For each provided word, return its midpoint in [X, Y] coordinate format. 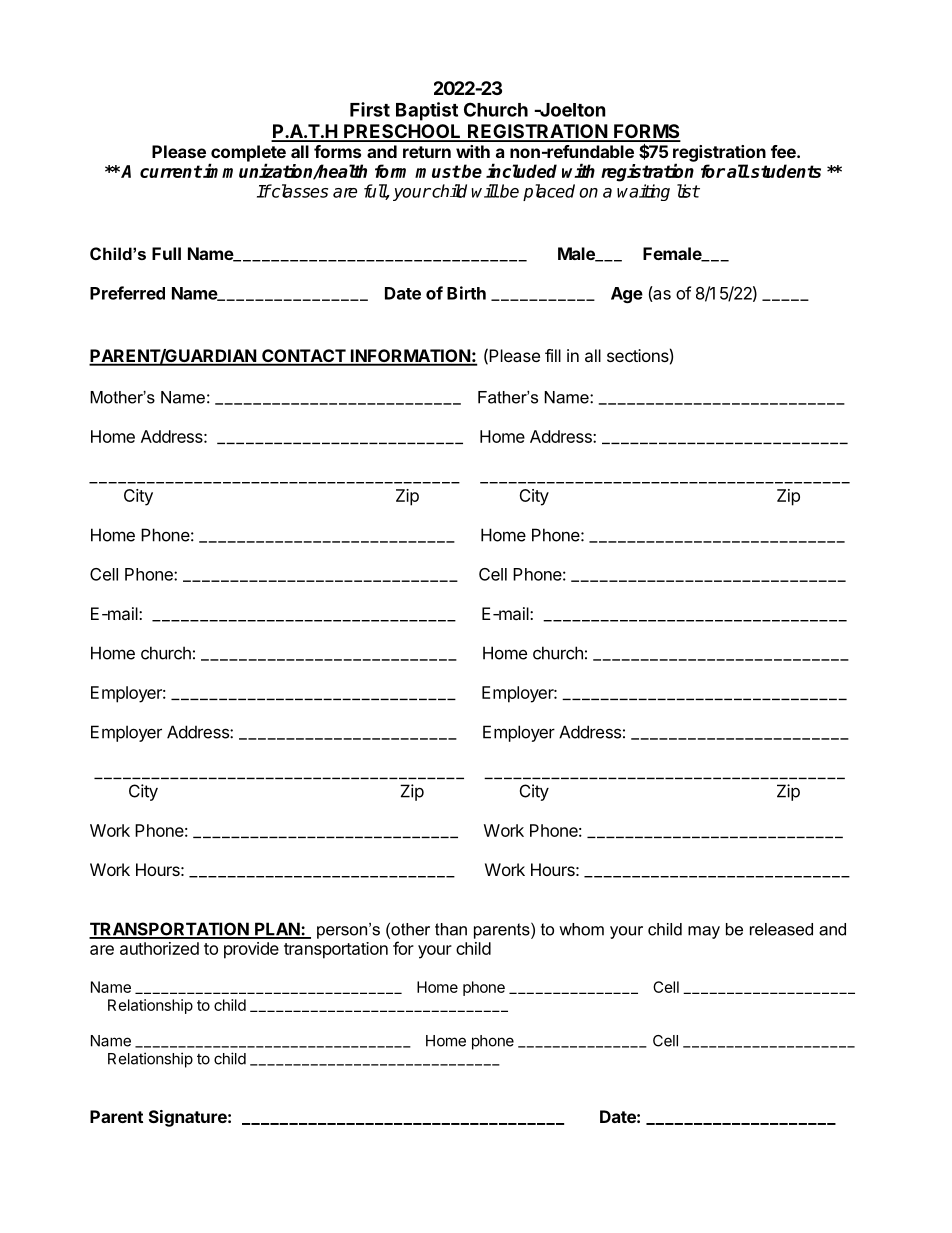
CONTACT [303, 357]
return [427, 152]
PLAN [277, 930]
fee [784, 151]
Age [627, 295]
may [704, 932]
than [451, 929]
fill [553, 355]
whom [581, 929]
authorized [159, 948]
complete [247, 154]
